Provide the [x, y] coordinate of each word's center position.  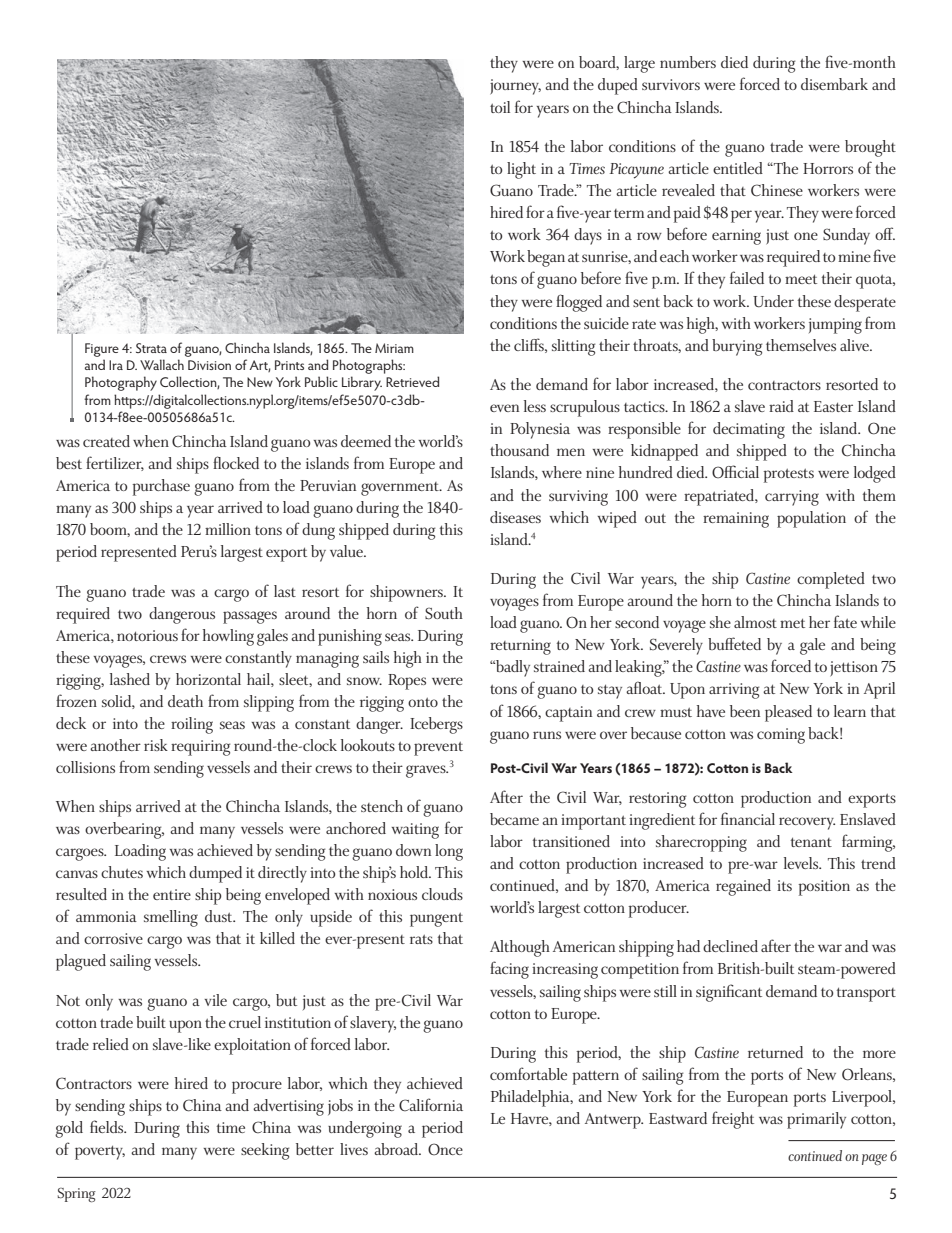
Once [445, 1149]
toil [500, 107]
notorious [147, 635]
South [444, 613]
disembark [834, 84]
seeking [265, 1151]
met [792, 623]
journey [515, 87]
